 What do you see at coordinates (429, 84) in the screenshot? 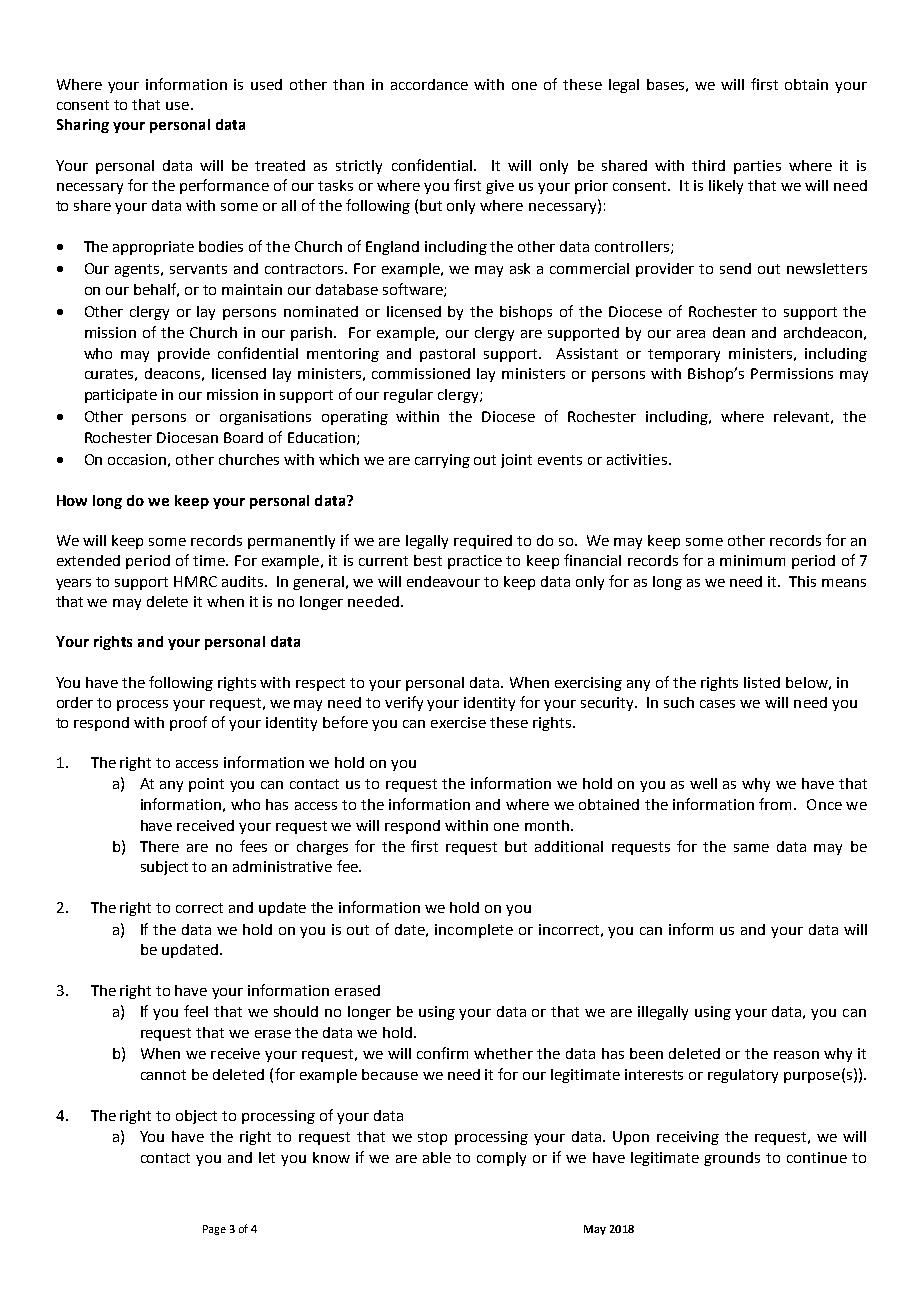
I see `accordance` at bounding box center [429, 84].
